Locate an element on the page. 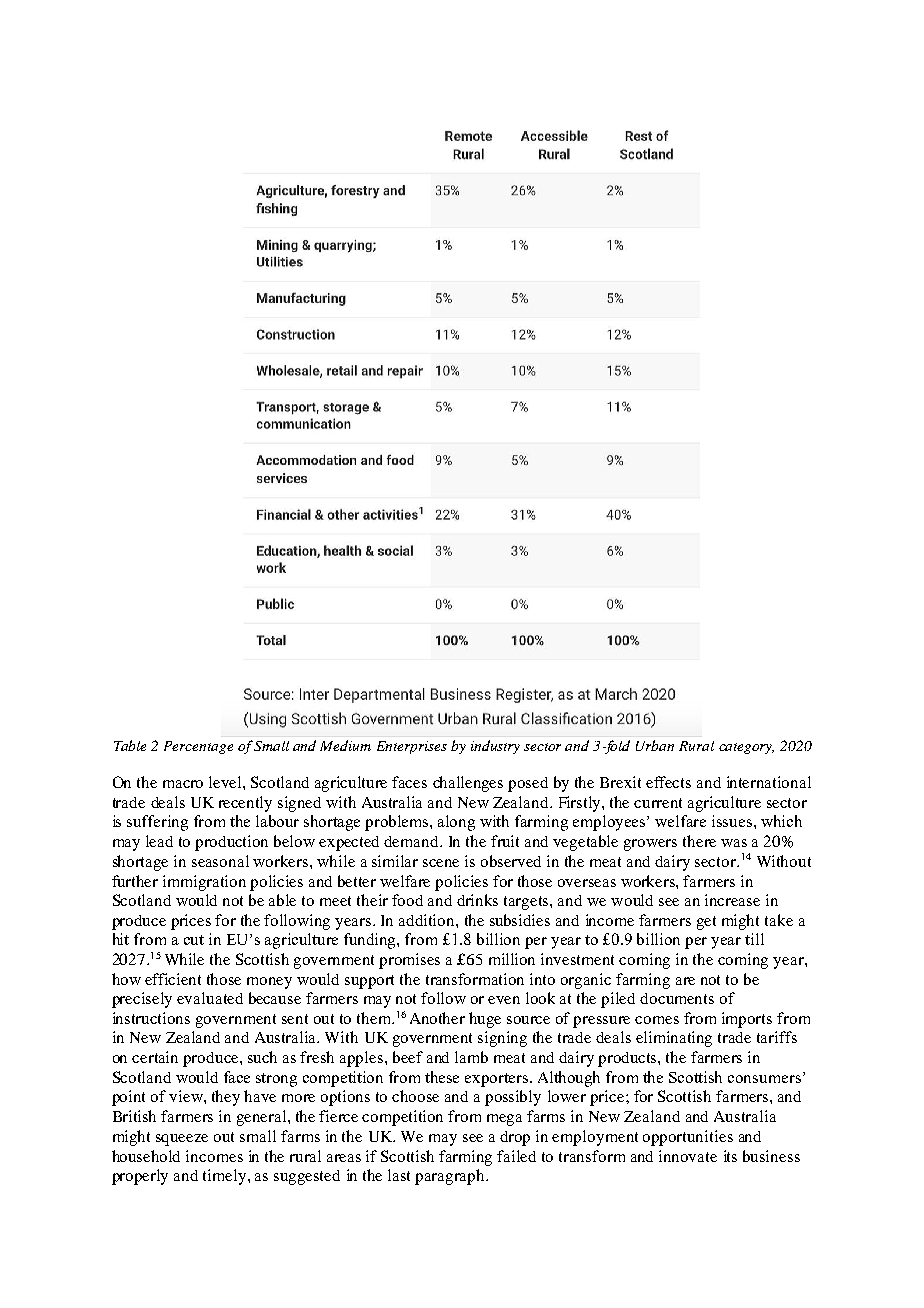 This page has width=924, height=1308. category is located at coordinates (746, 748).
